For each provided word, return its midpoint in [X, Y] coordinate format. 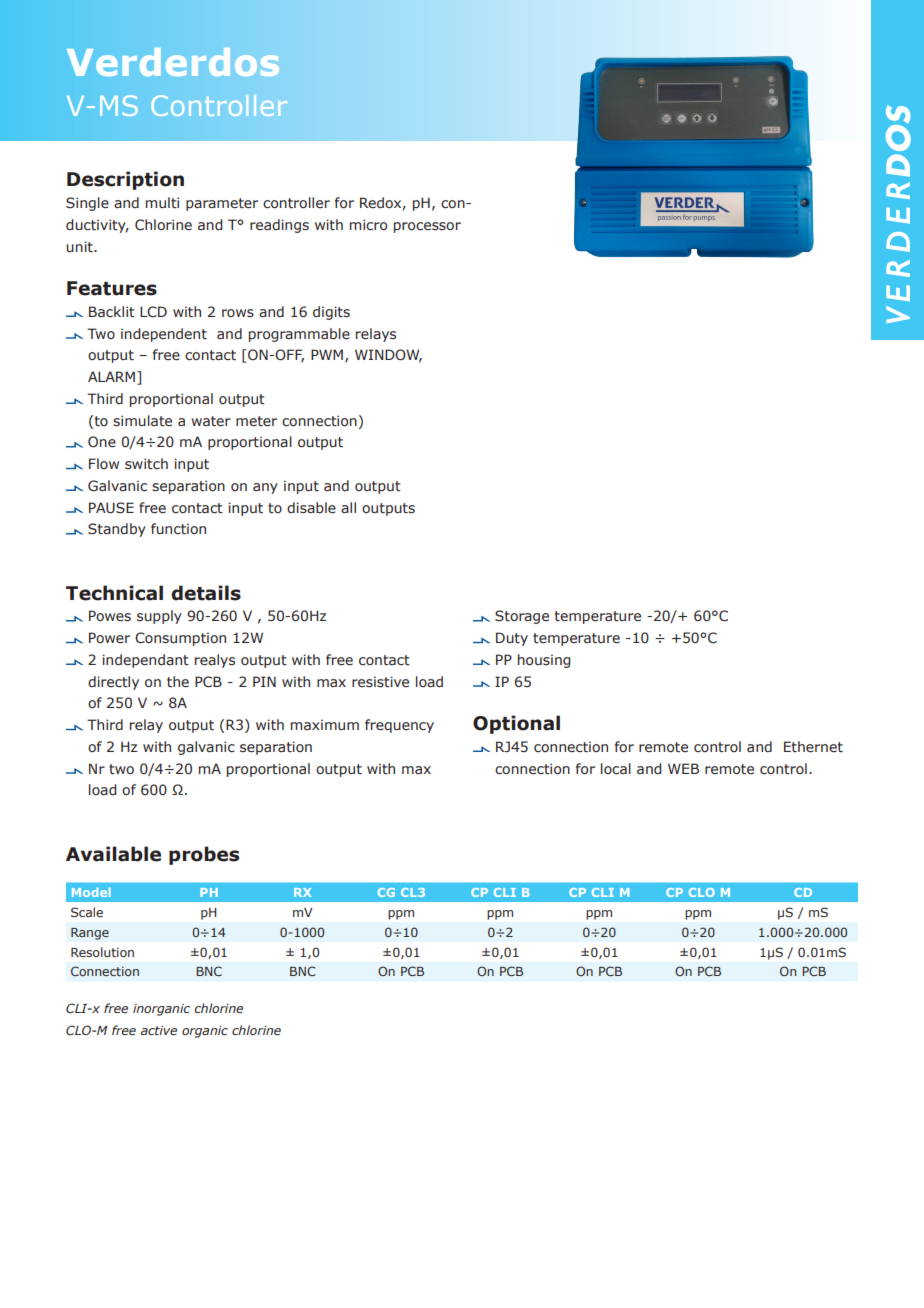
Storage [522, 617]
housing [544, 661]
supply [159, 617]
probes [204, 855]
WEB [683, 768]
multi [162, 203]
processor [427, 227]
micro [368, 225]
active [159, 1030]
